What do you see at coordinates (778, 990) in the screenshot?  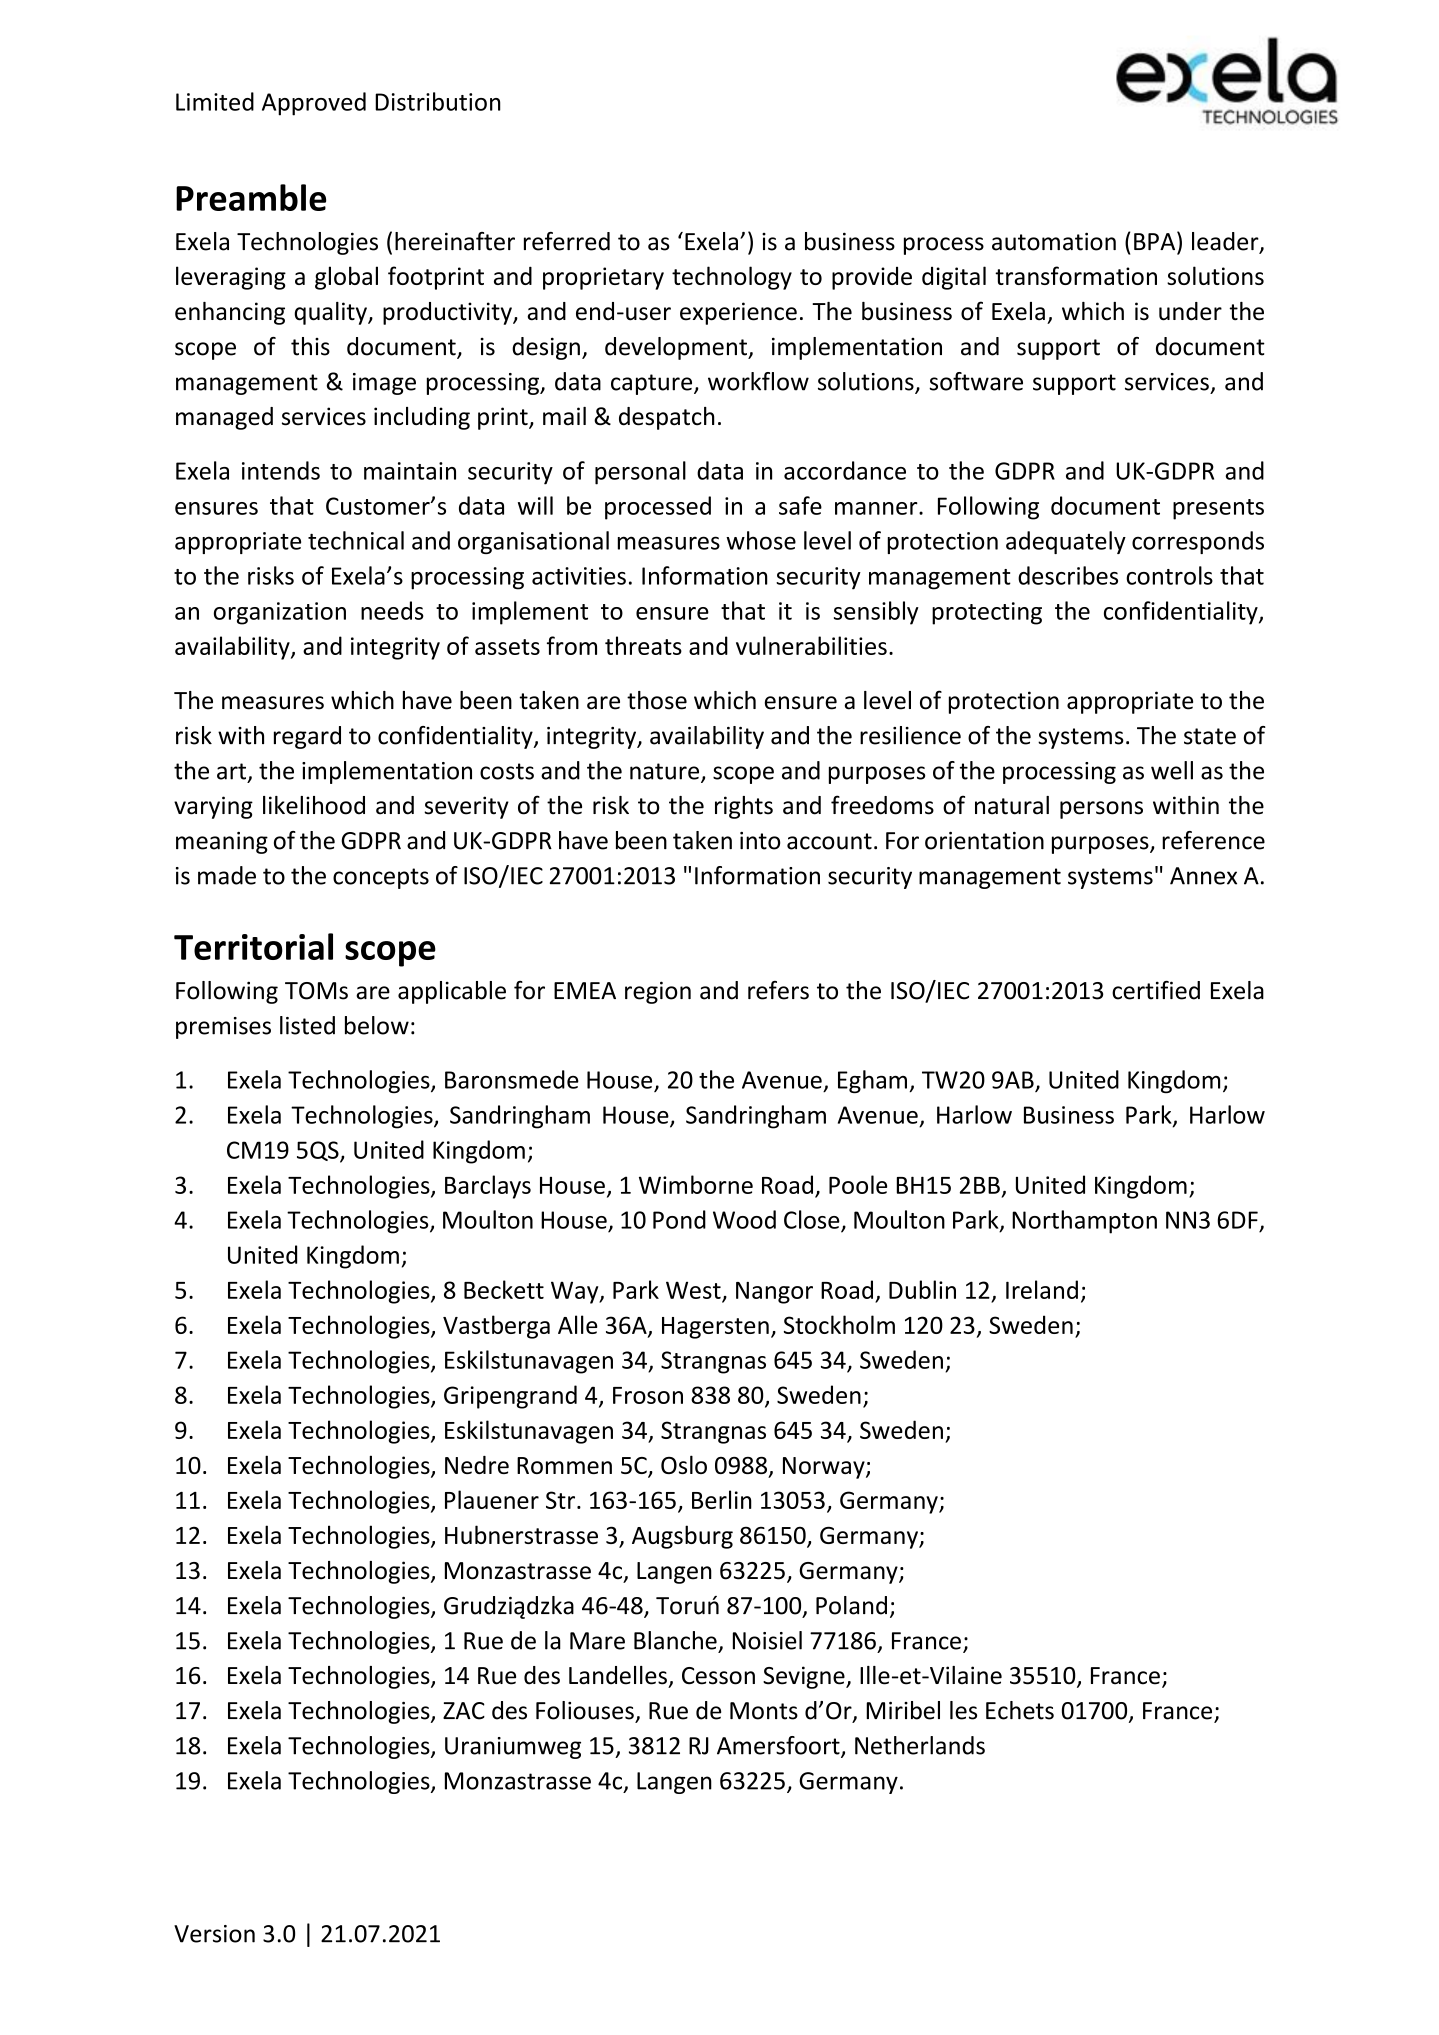 I see `refers` at bounding box center [778, 990].
